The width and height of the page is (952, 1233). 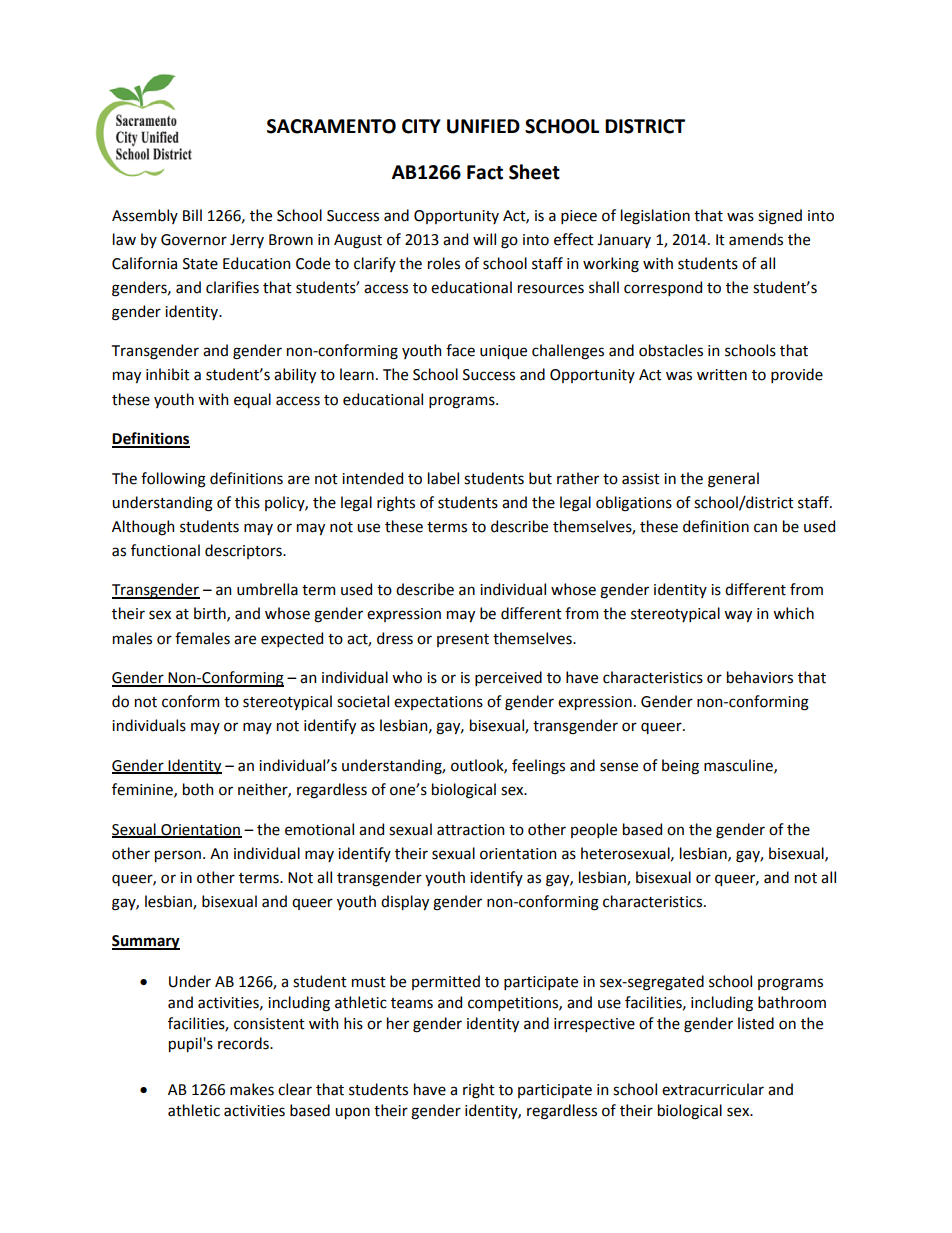 What do you see at coordinates (179, 856) in the page?
I see `person` at bounding box center [179, 856].
